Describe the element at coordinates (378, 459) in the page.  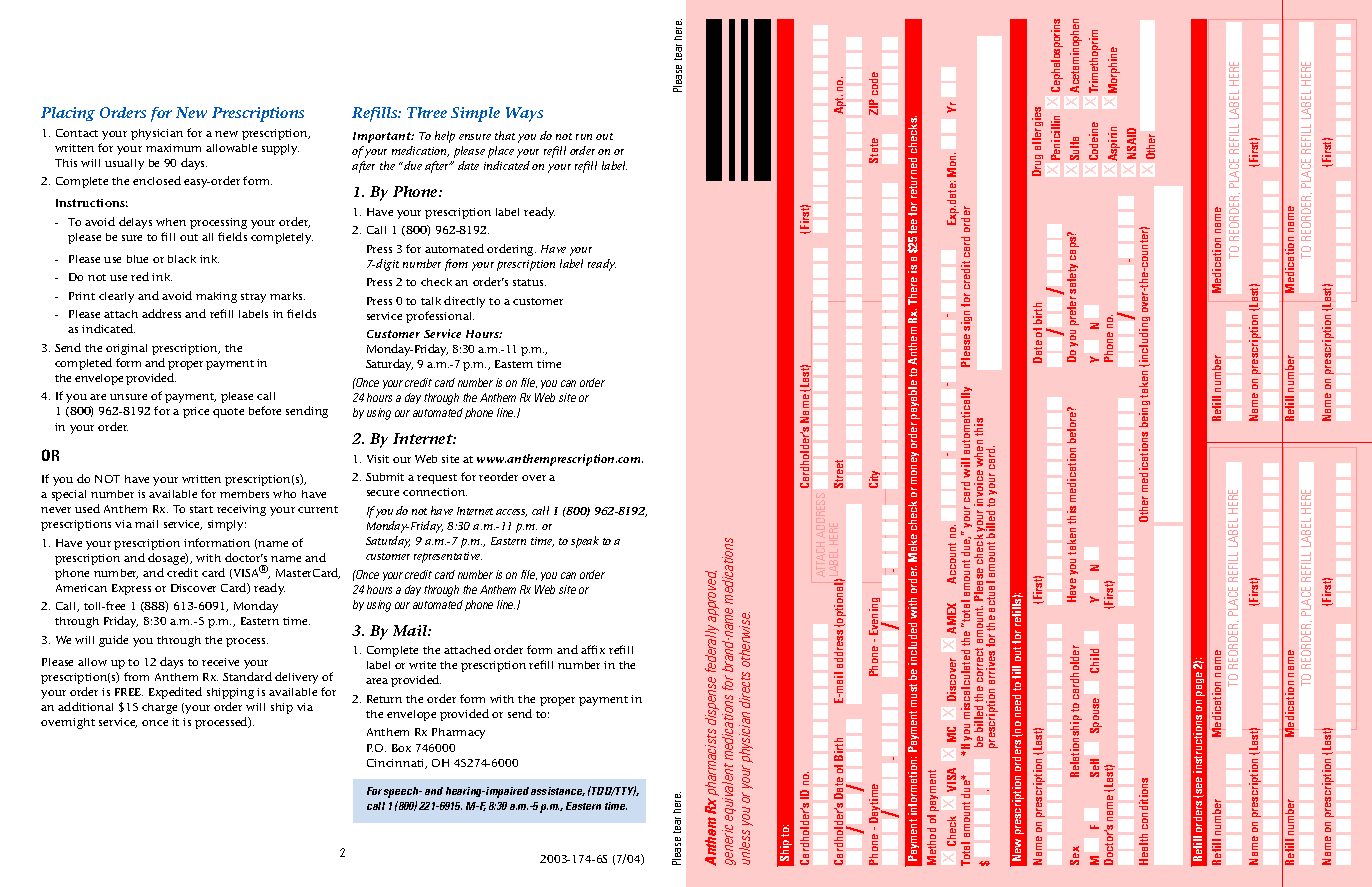
I see `Visit` at that location.
